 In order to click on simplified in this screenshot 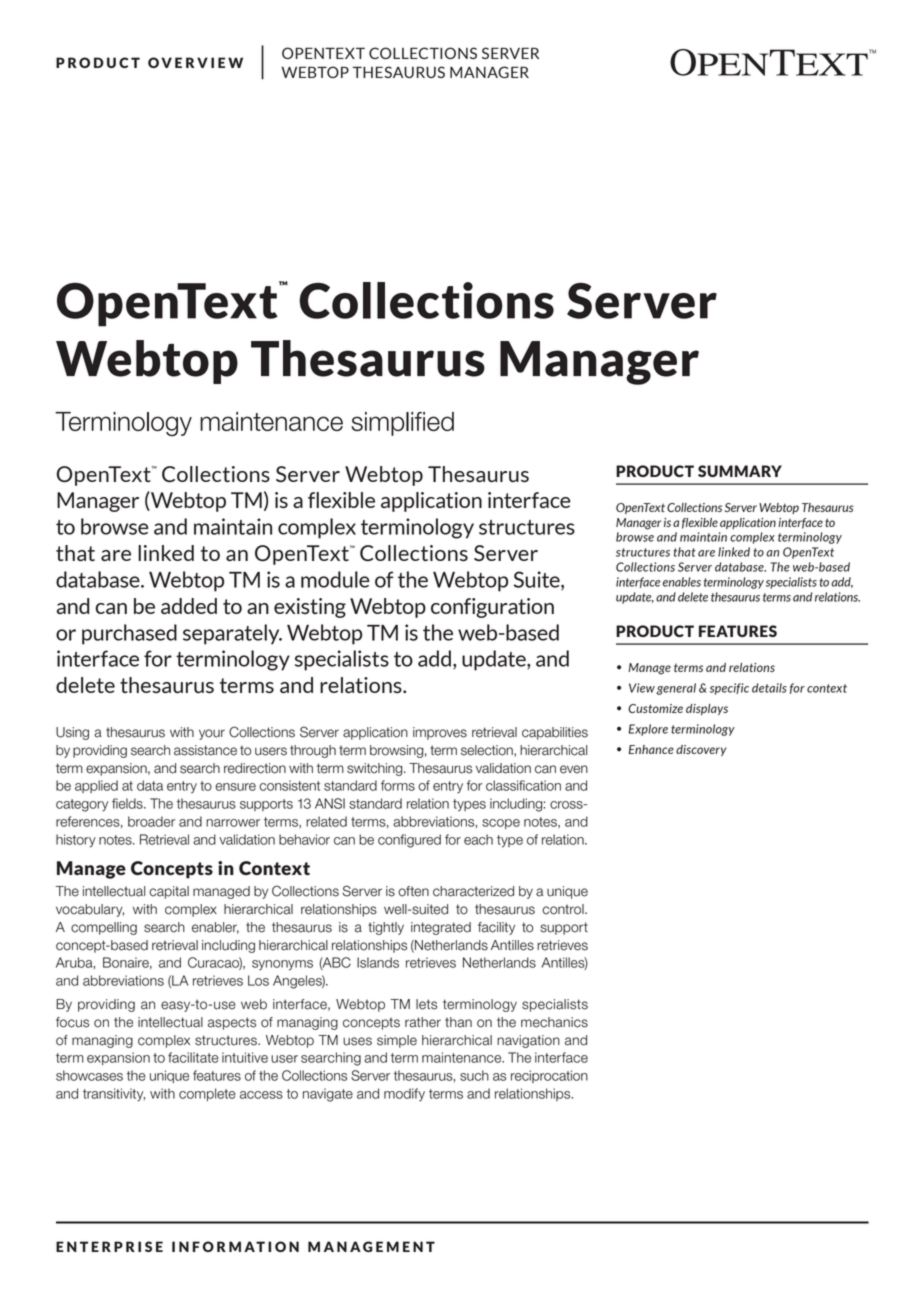, I will do `click(402, 424)`.
